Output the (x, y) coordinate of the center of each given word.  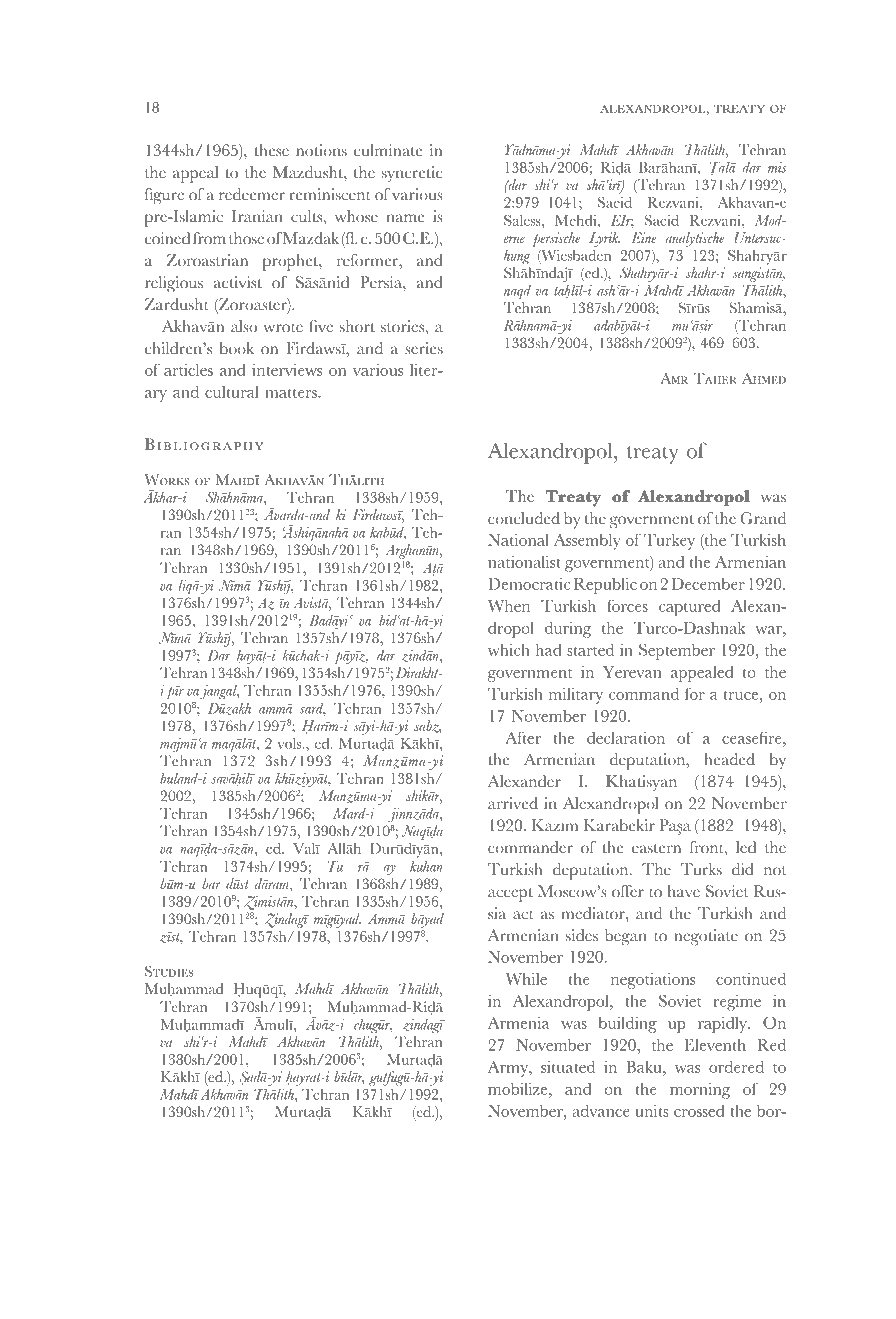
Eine (643, 237)
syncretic (412, 174)
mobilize (519, 1088)
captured (690, 608)
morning (700, 1091)
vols (290, 743)
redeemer (252, 194)
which (509, 650)
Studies (169, 971)
